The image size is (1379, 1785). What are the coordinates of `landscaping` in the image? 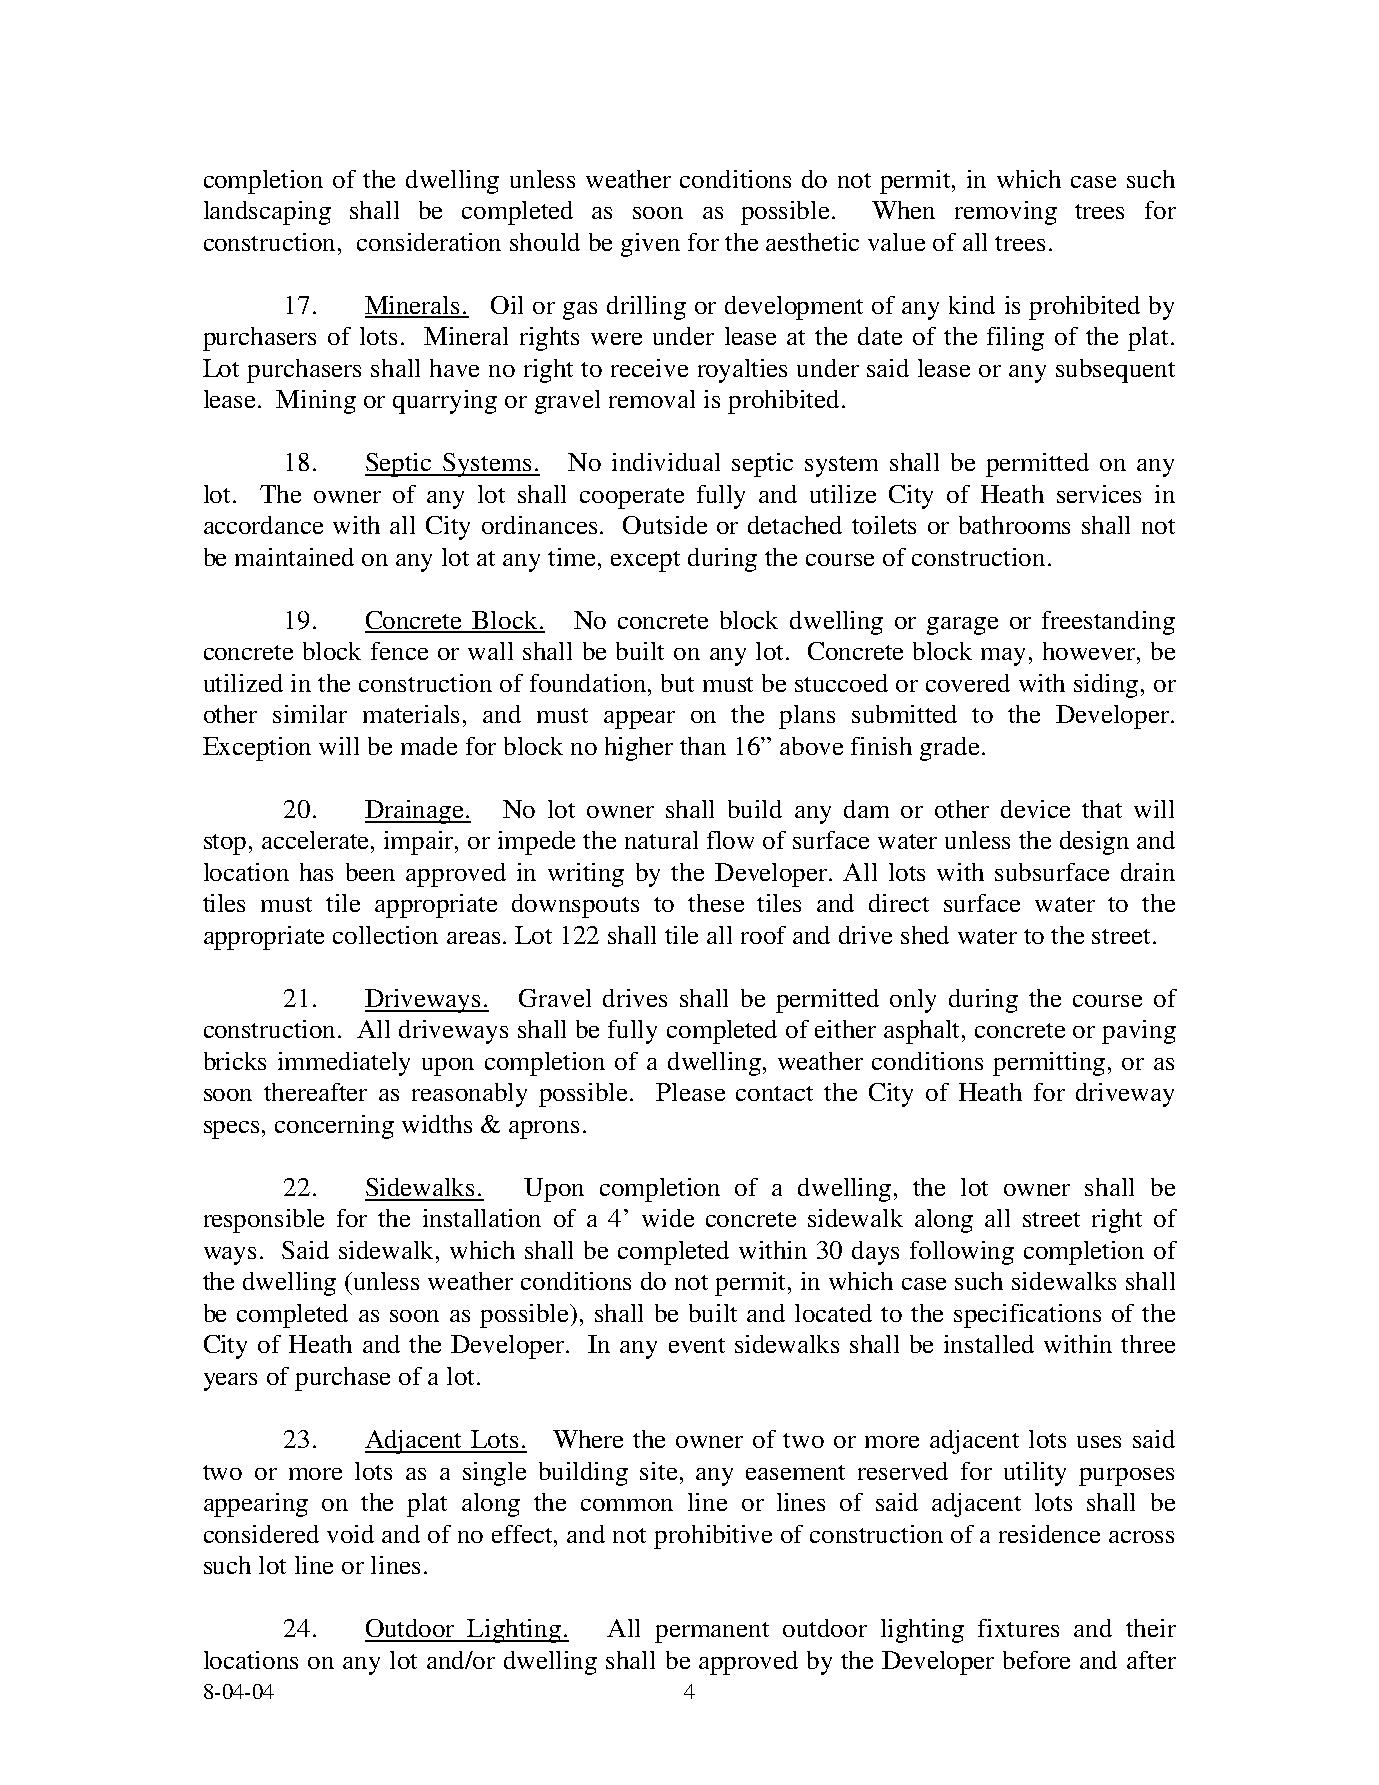 It's located at (267, 213).
